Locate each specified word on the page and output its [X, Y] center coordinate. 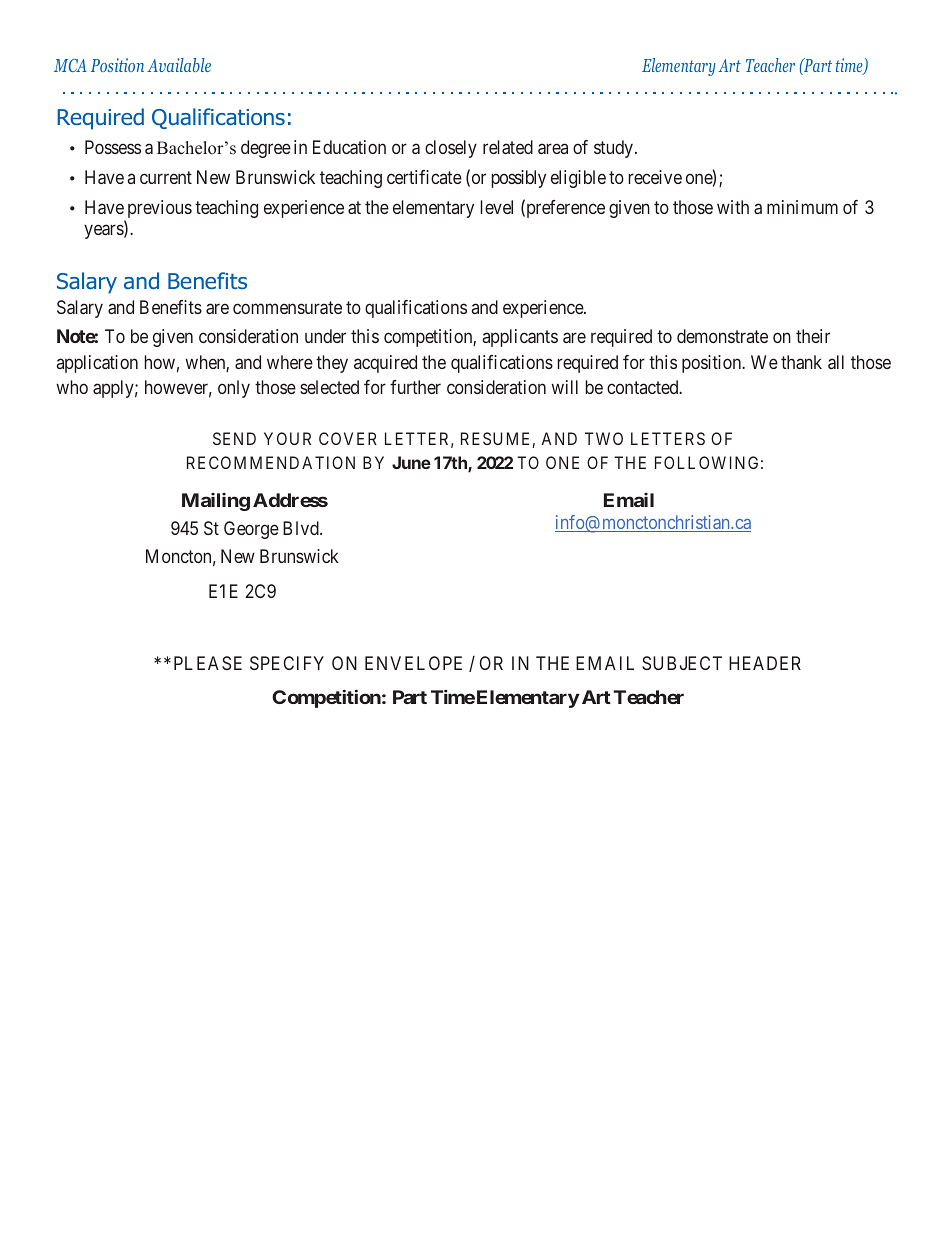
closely [451, 149]
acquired [385, 364]
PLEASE [208, 663]
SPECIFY [287, 663]
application [97, 364]
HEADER [765, 663]
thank [801, 362]
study [615, 149]
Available [179, 65]
